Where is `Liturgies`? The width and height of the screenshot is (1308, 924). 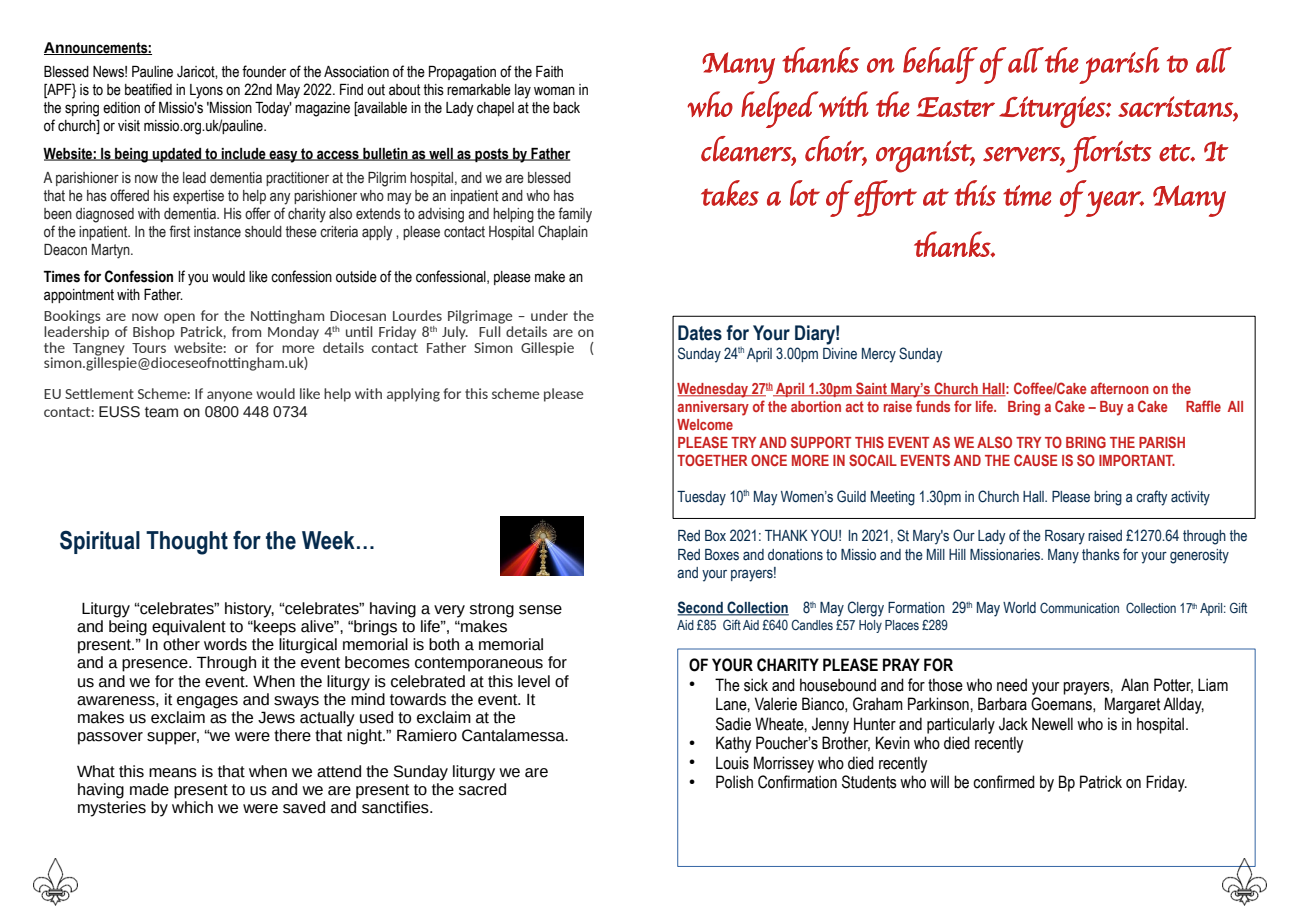 Liturgies is located at coordinates (1053, 112).
